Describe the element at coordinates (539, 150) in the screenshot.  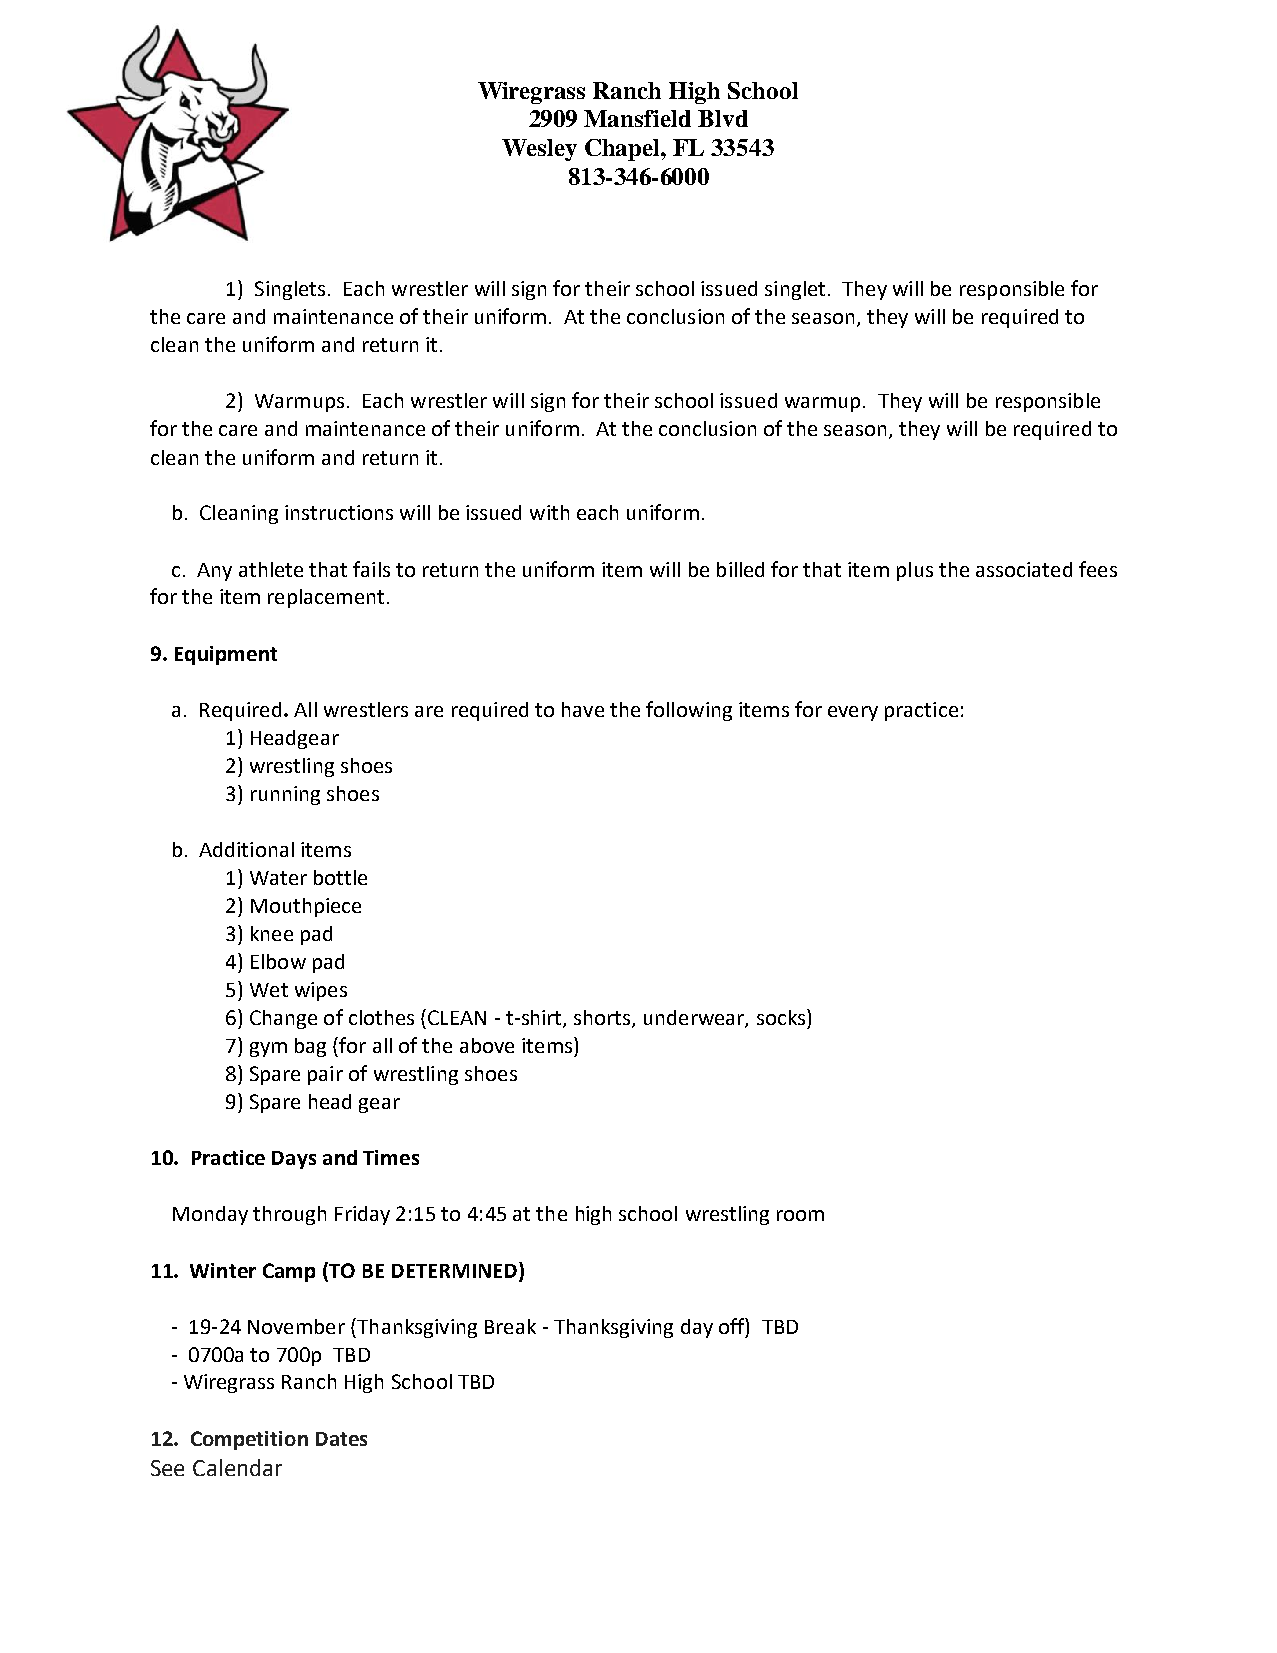
I see `Wesley` at that location.
